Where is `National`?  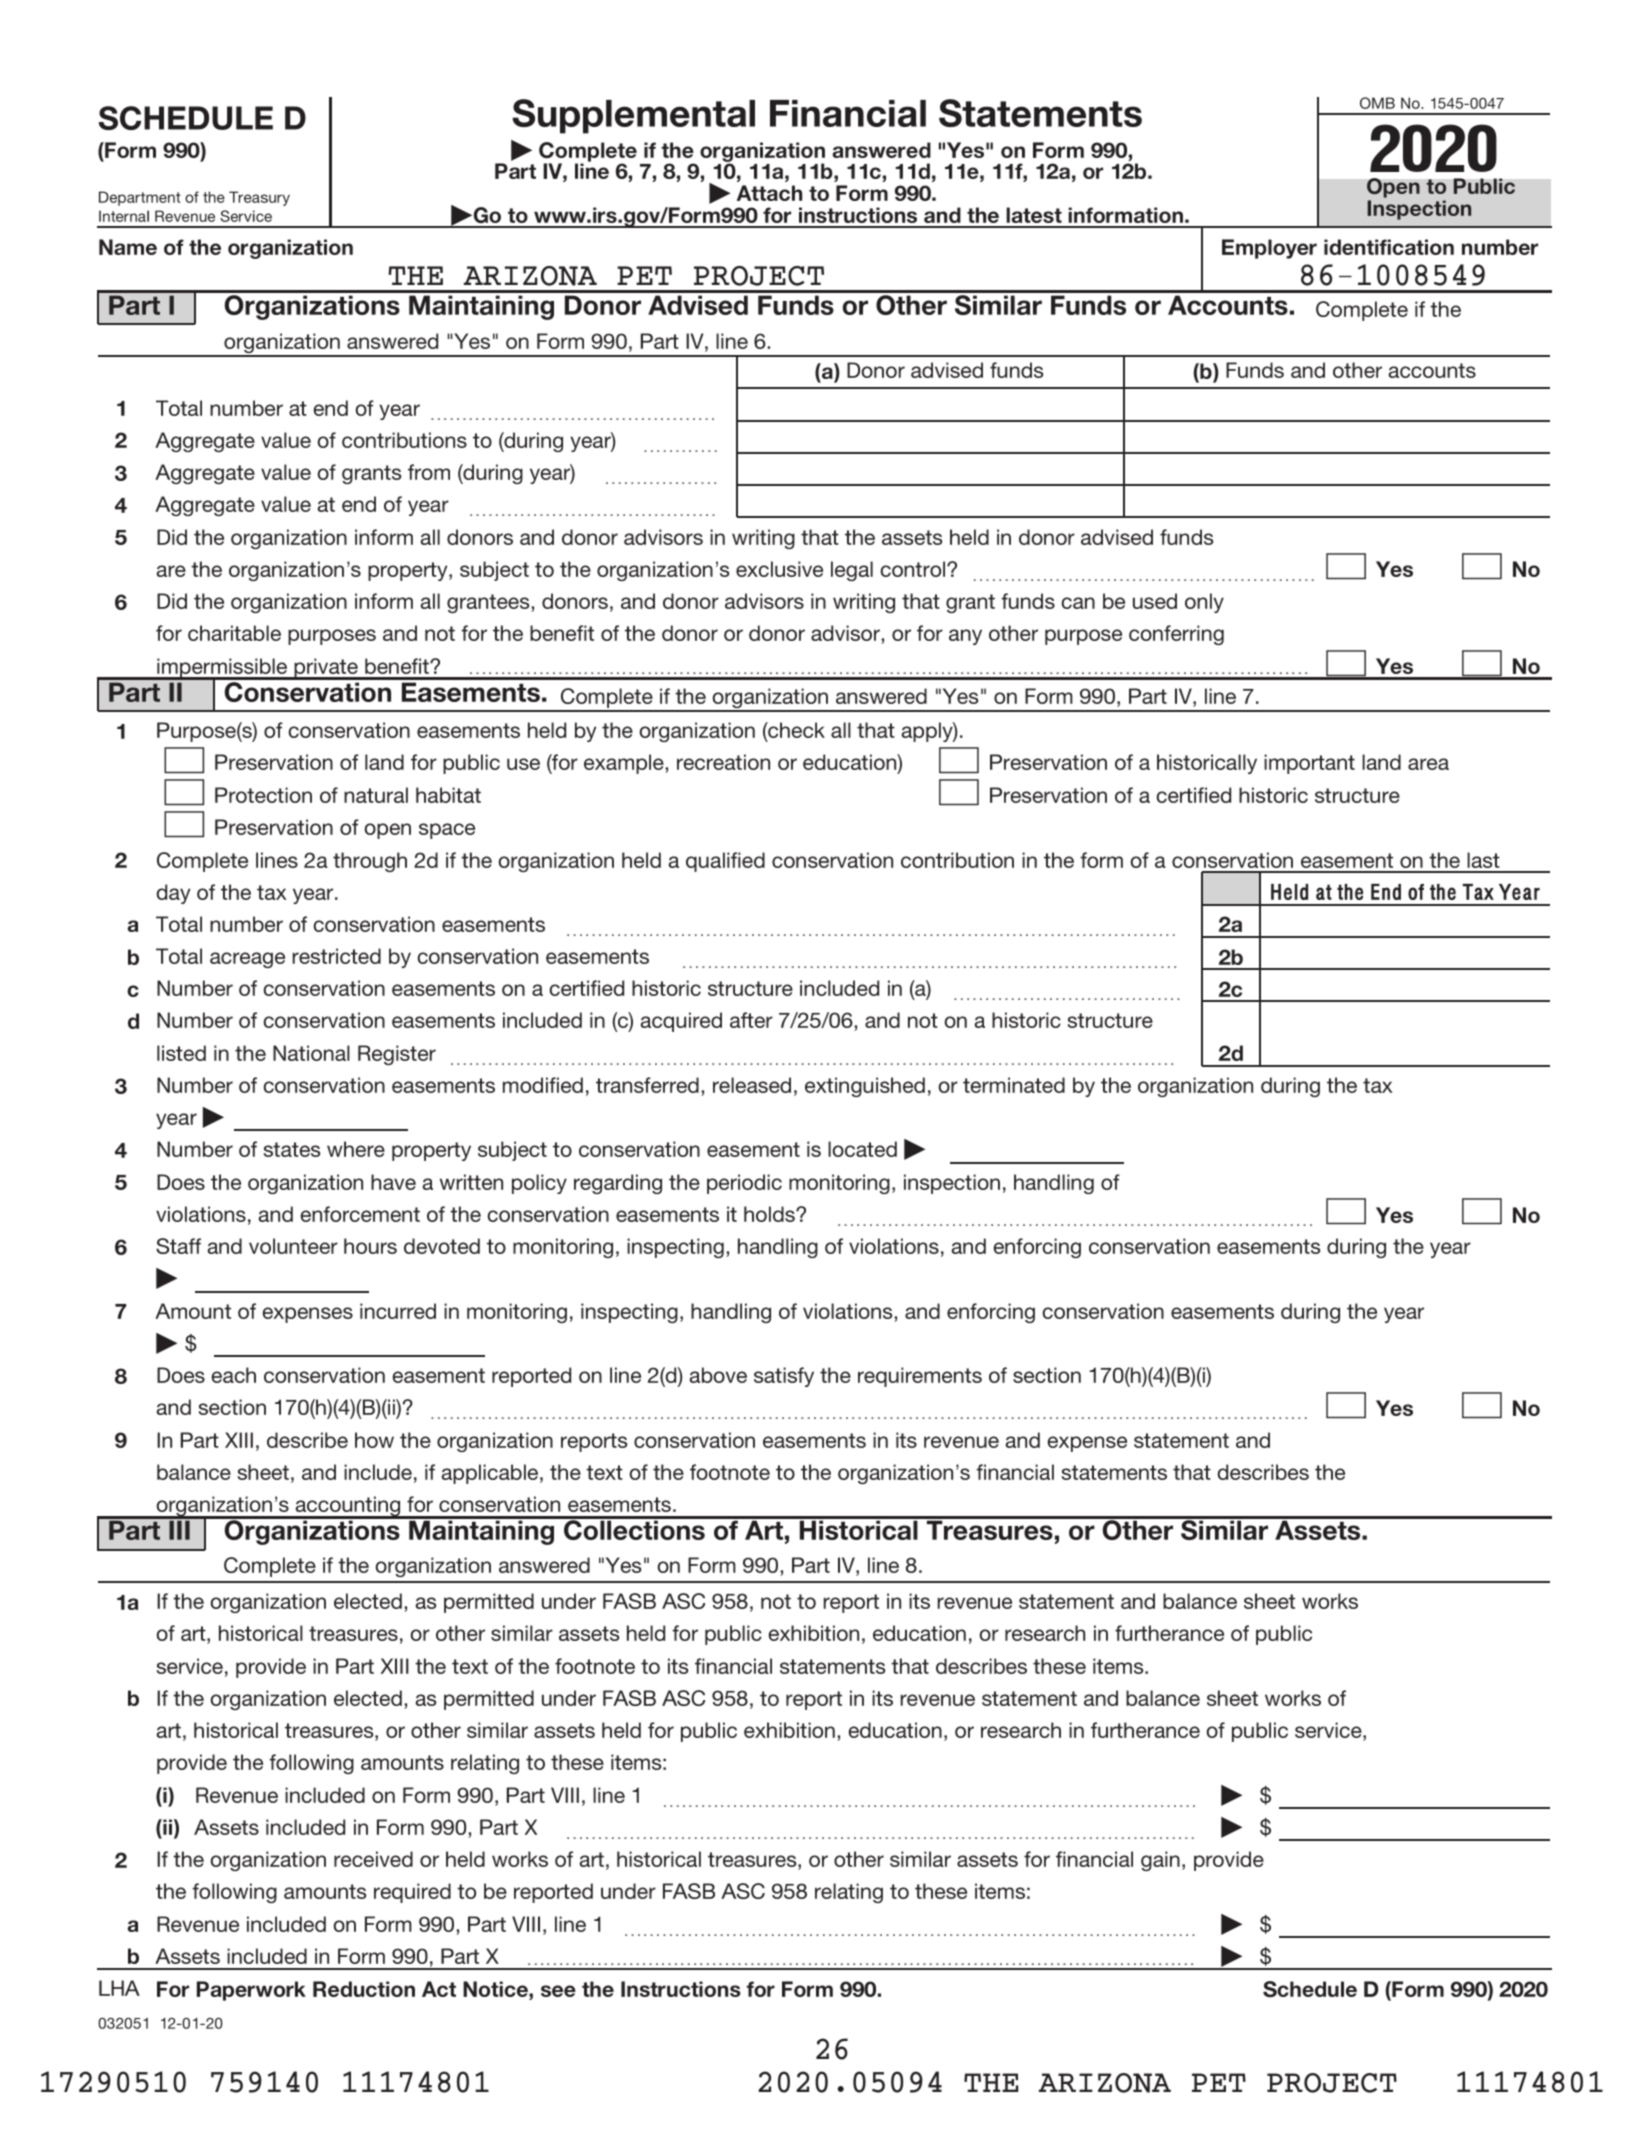 National is located at coordinates (311, 1053).
